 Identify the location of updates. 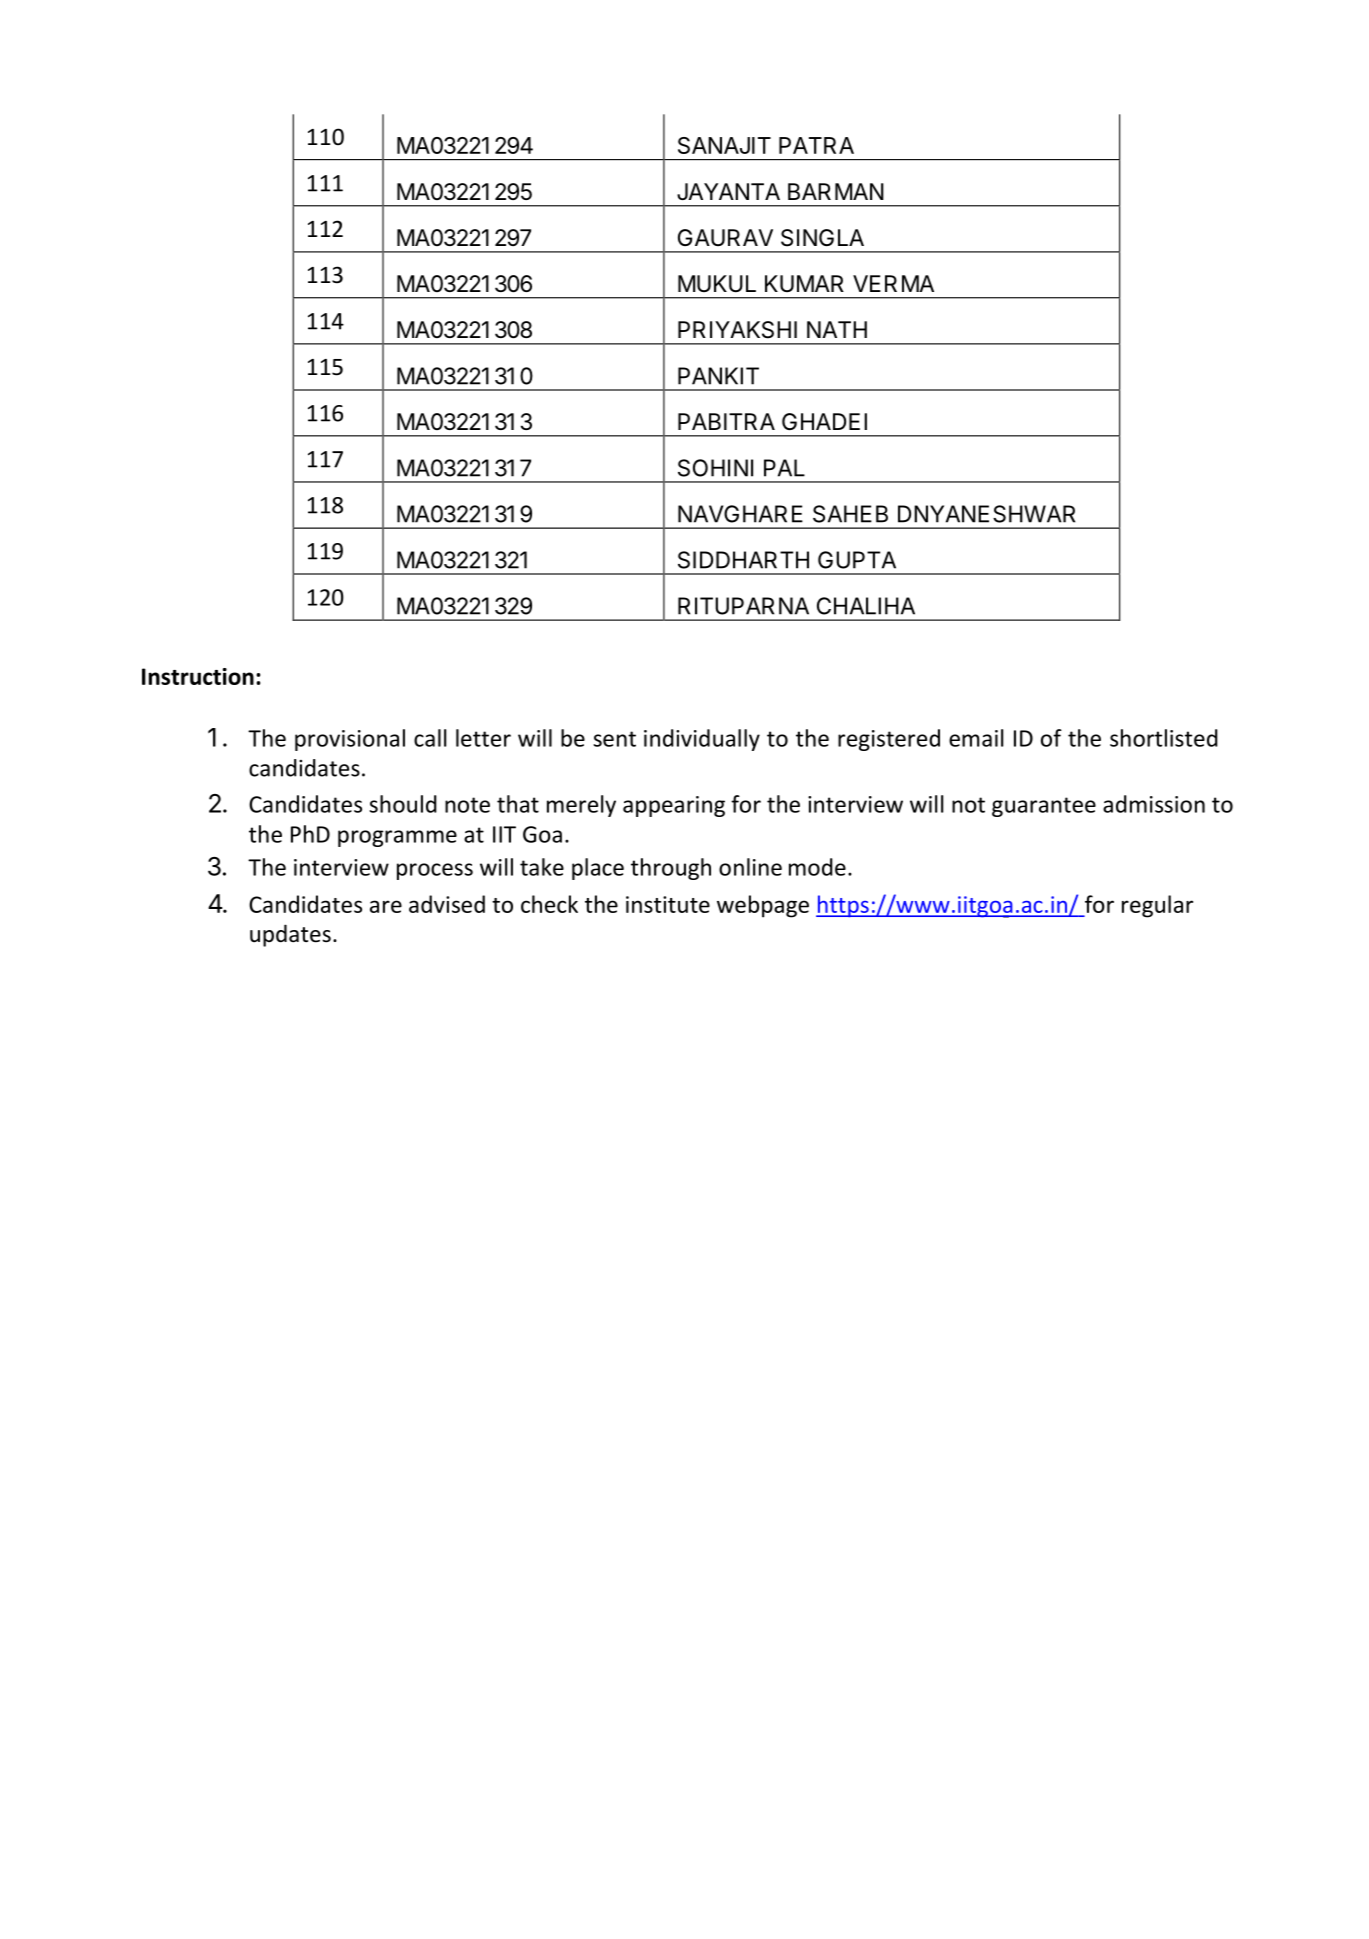
(290, 935).
